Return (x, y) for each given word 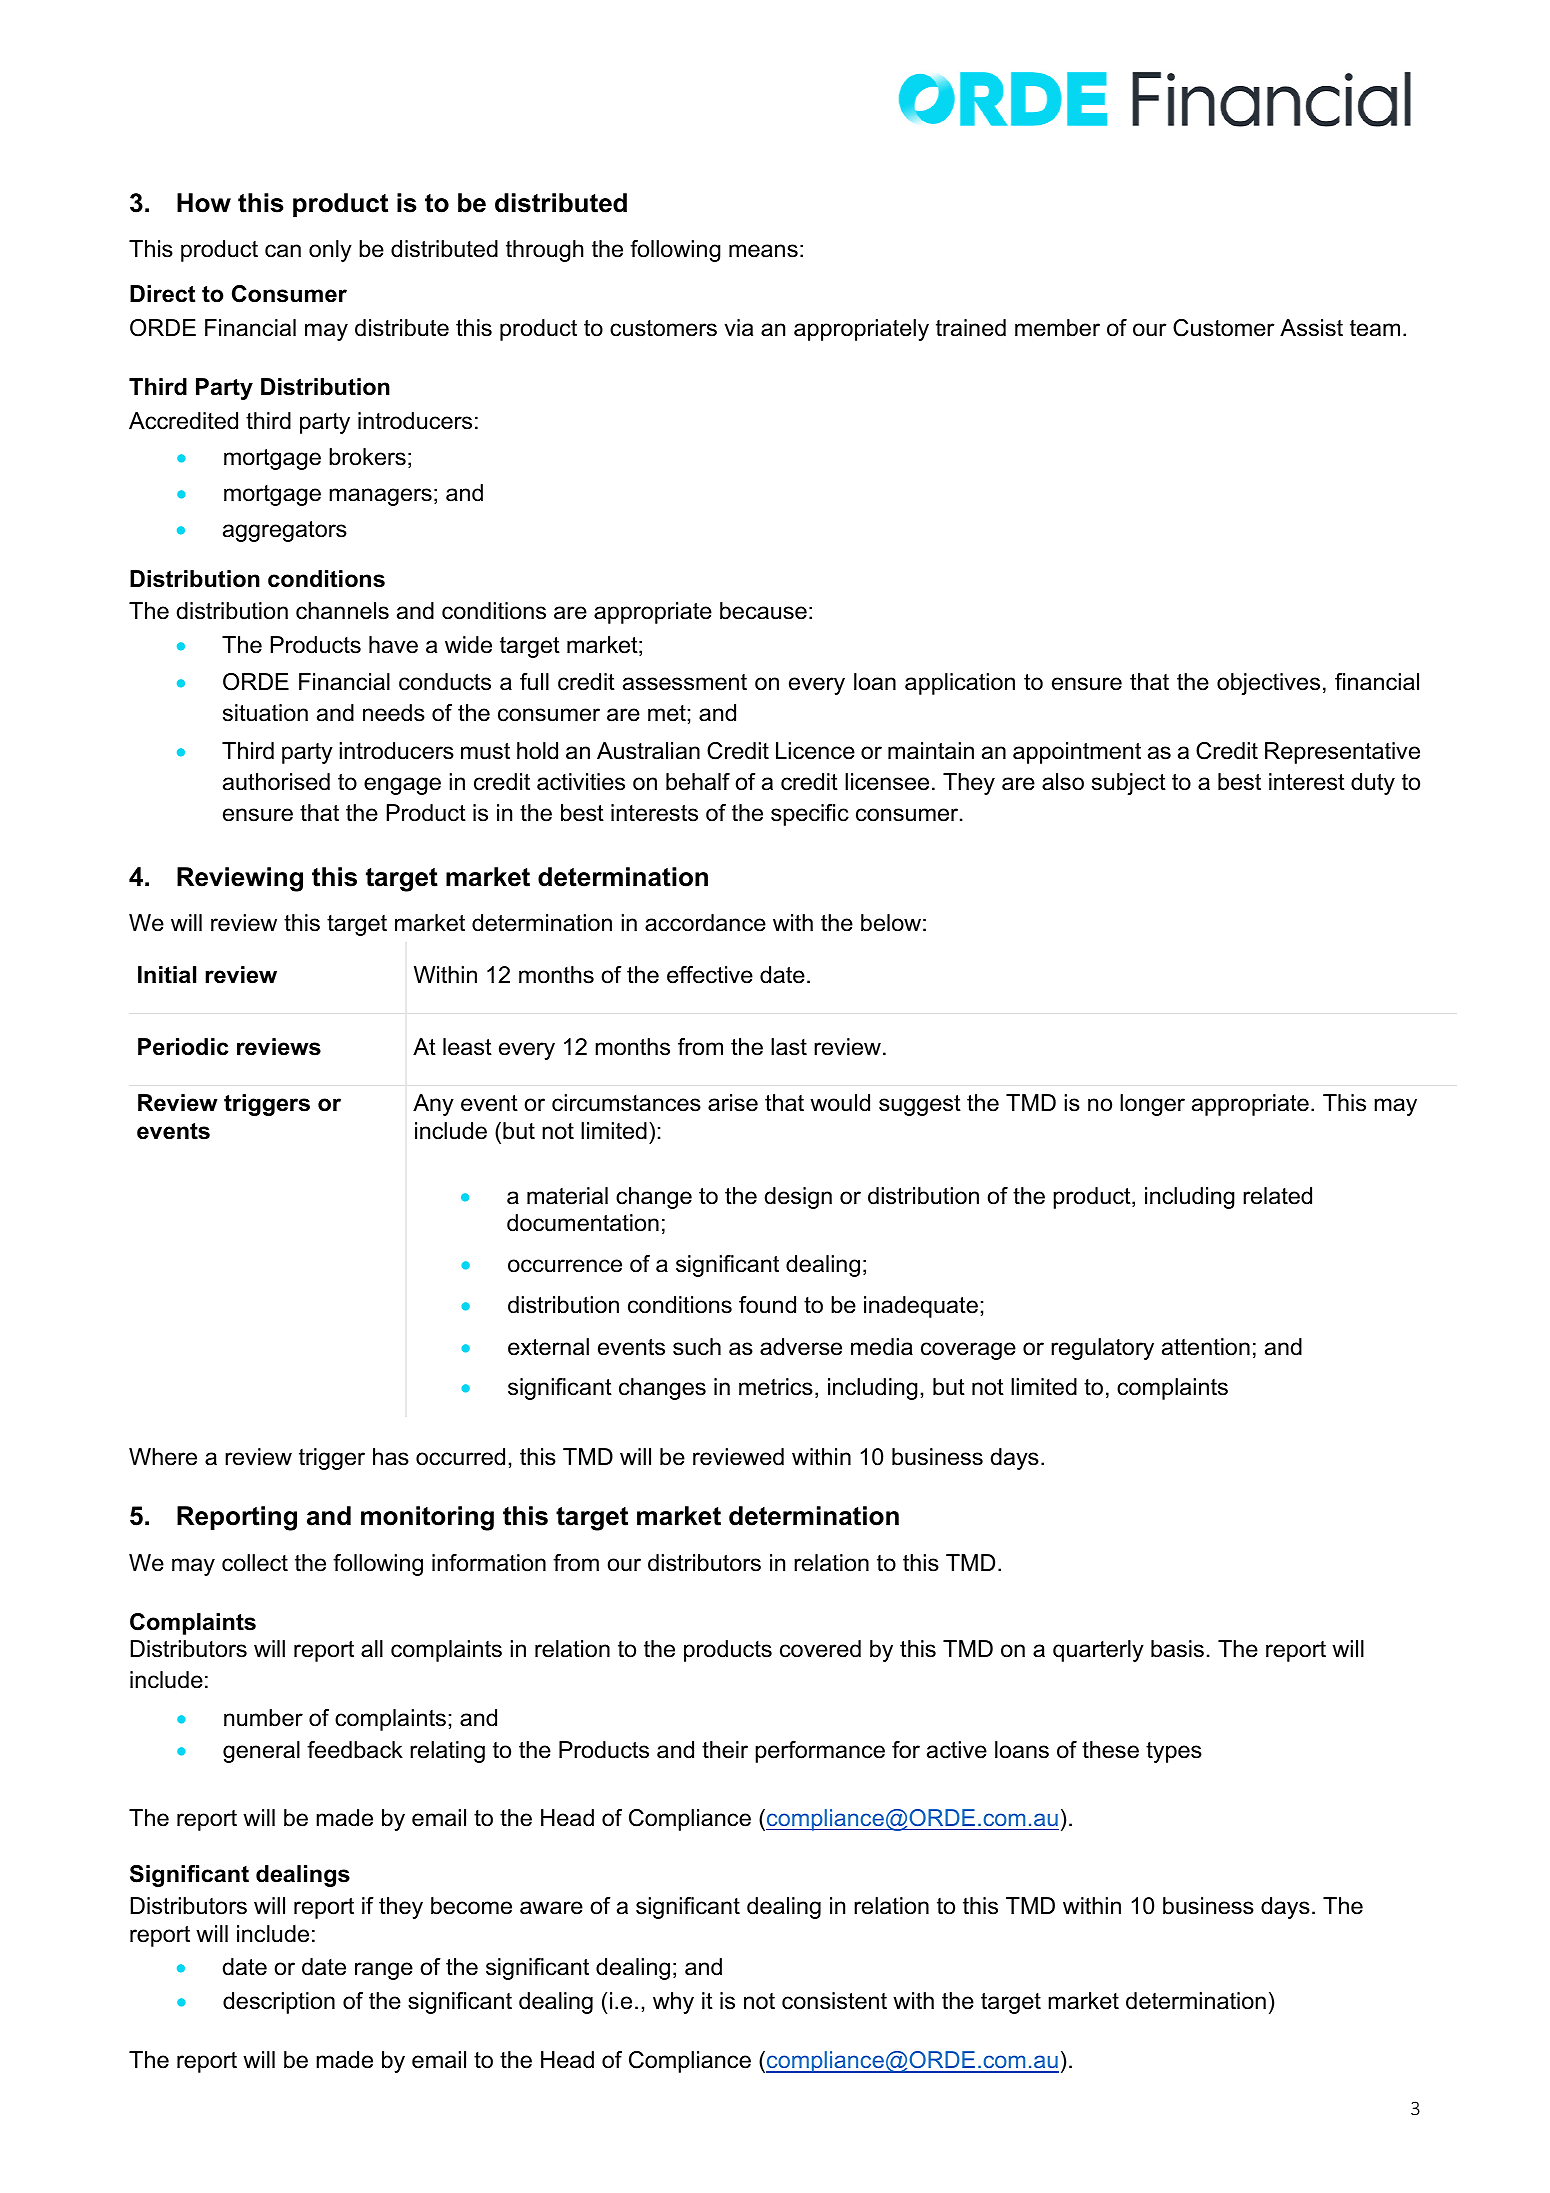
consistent (834, 2001)
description (279, 2003)
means (763, 251)
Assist (1311, 328)
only (330, 251)
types (1174, 1752)
